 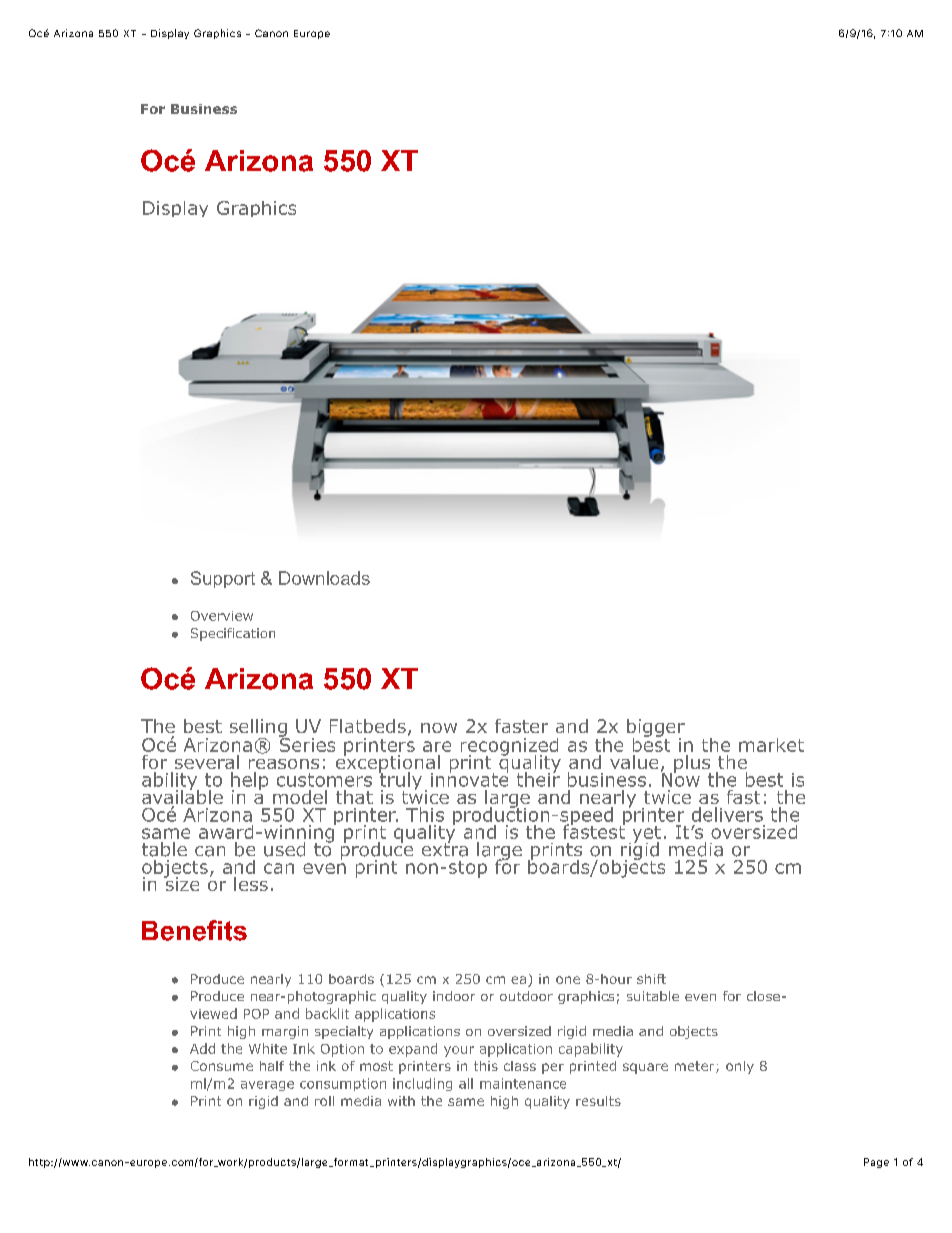 I want to click on market, so click(x=771, y=745).
